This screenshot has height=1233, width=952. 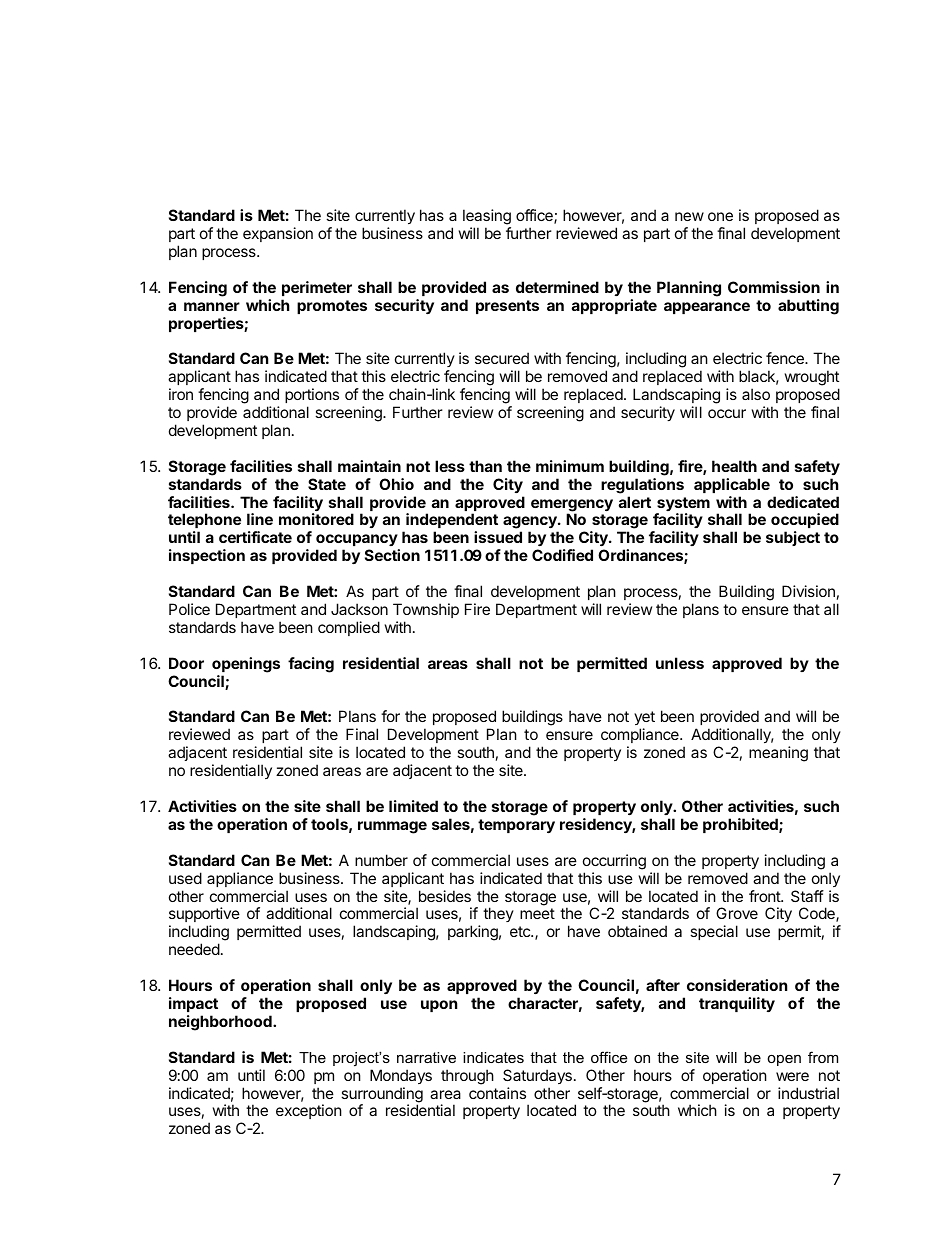 I want to click on line, so click(x=260, y=519).
